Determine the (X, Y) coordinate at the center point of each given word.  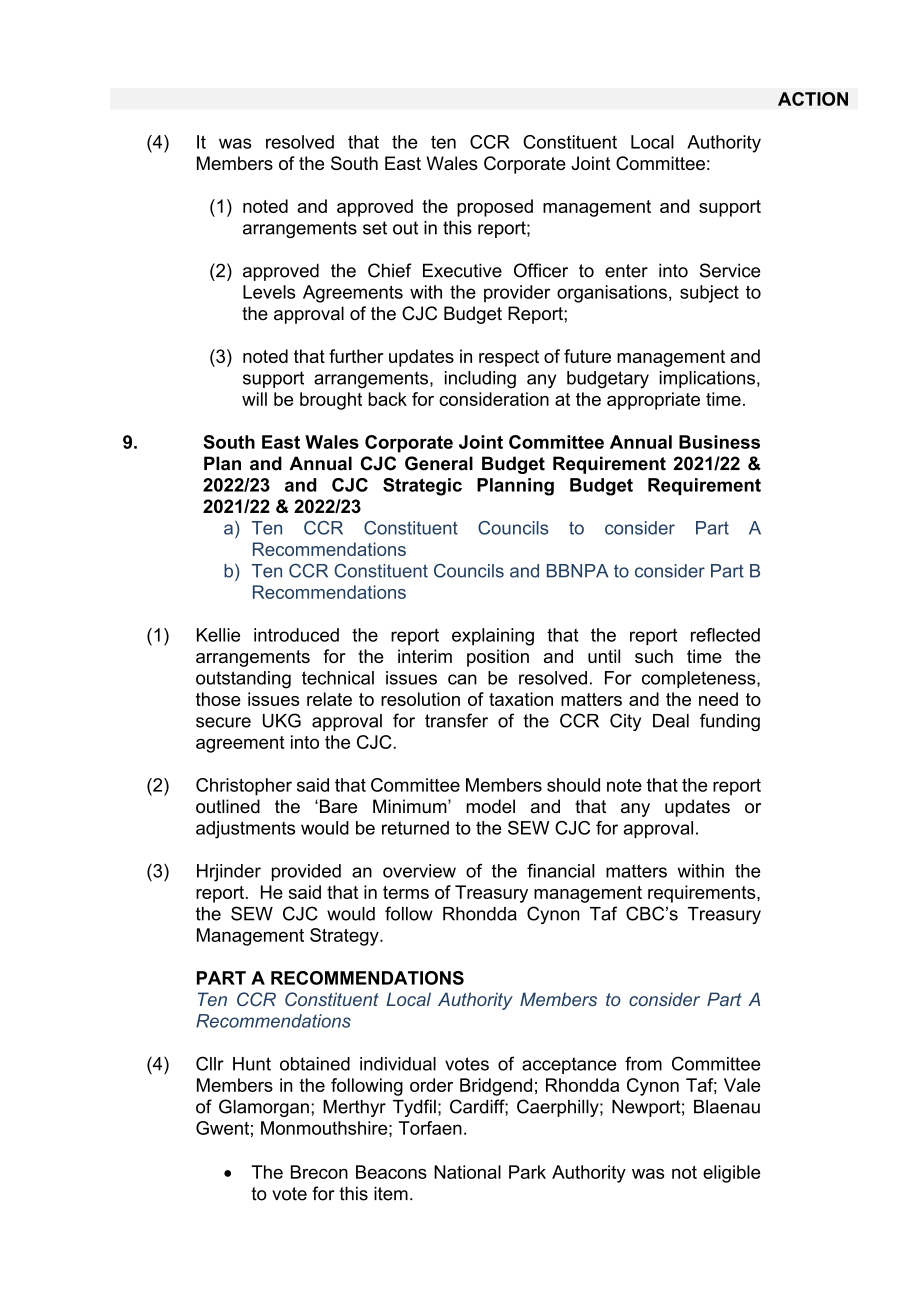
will (254, 399)
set (375, 228)
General (439, 463)
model (490, 806)
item (391, 1193)
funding (730, 722)
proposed (495, 208)
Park (527, 1172)
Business (719, 442)
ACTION (813, 99)
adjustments (245, 830)
